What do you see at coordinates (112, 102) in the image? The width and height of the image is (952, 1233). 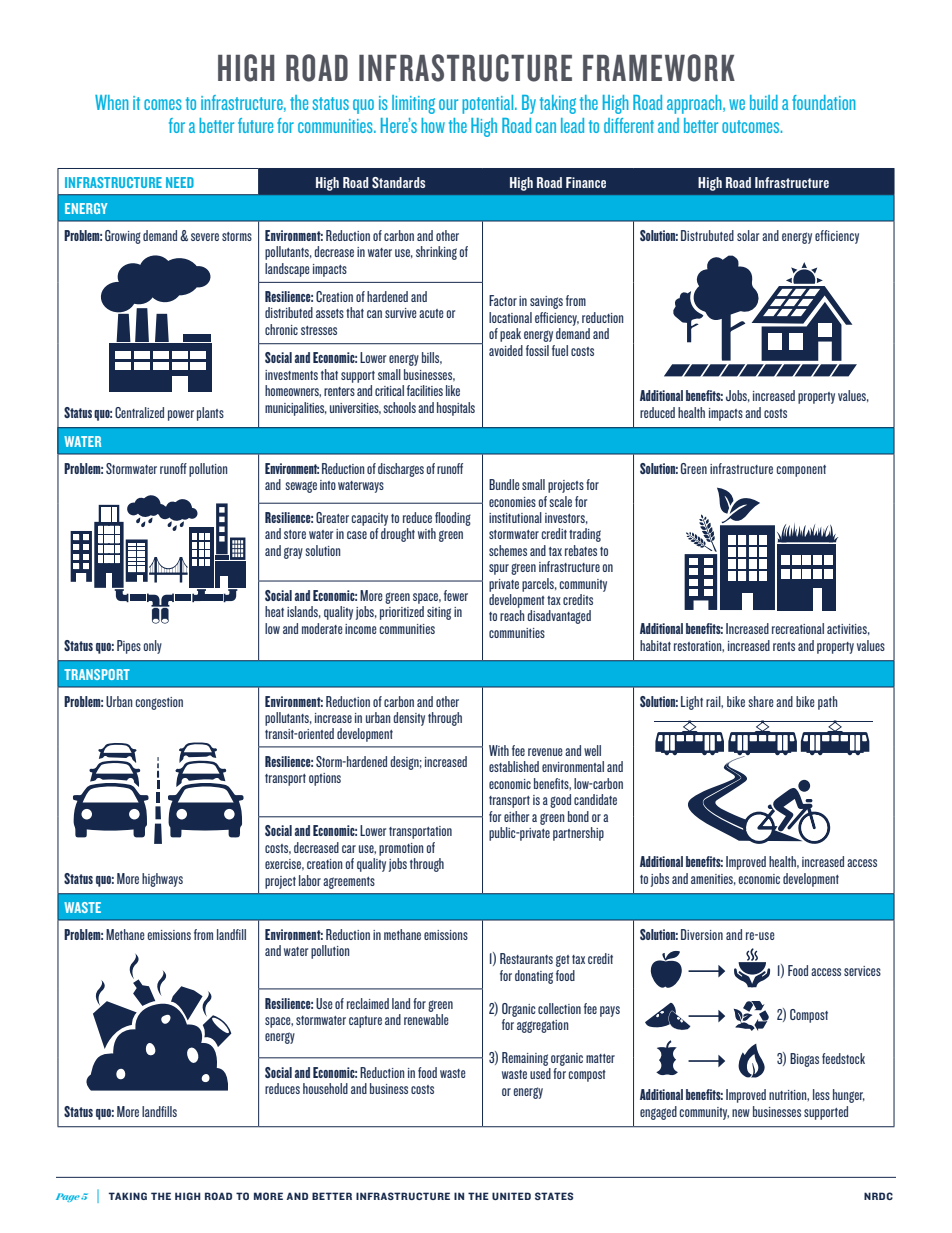 I see `When` at bounding box center [112, 102].
